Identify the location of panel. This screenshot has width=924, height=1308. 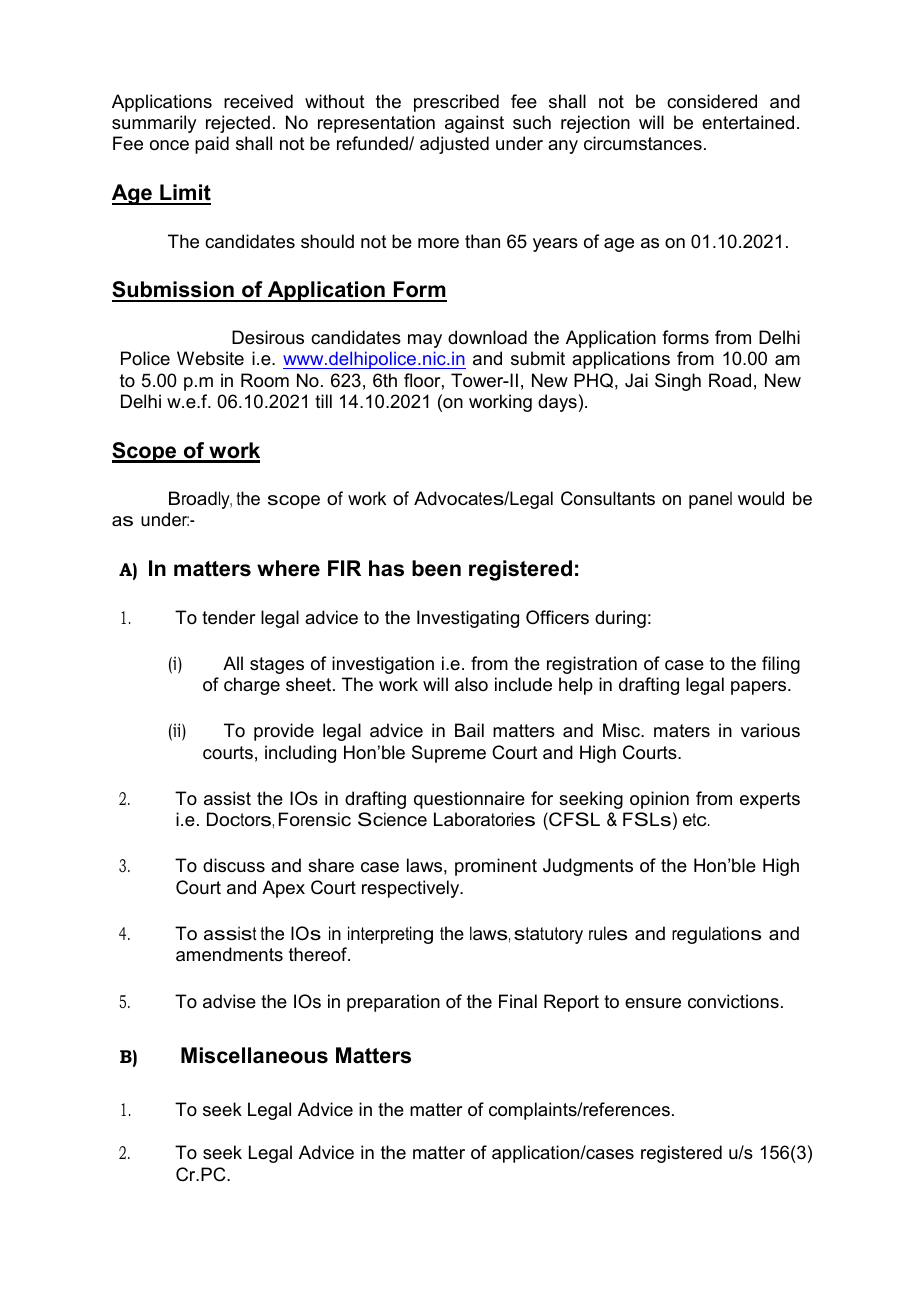
(710, 500).
